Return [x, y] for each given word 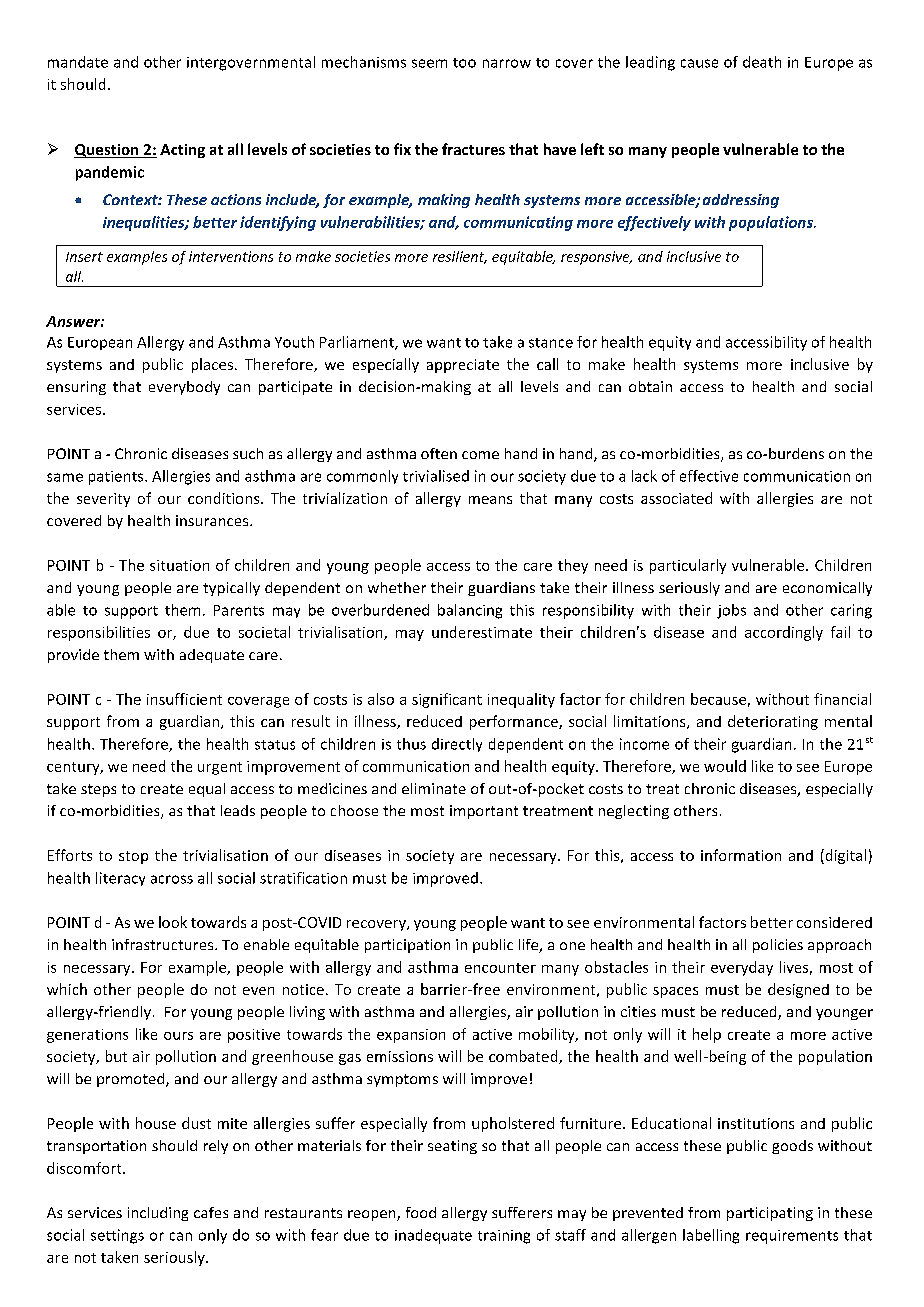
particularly [688, 566]
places [214, 365]
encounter [500, 968]
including [158, 1214]
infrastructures [164, 944]
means [490, 500]
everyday [742, 968]
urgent [220, 768]
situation [179, 565]
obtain [650, 386]
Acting [182, 151]
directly [457, 745]
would [725, 766]
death [762, 62]
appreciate [463, 366]
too [464, 63]
